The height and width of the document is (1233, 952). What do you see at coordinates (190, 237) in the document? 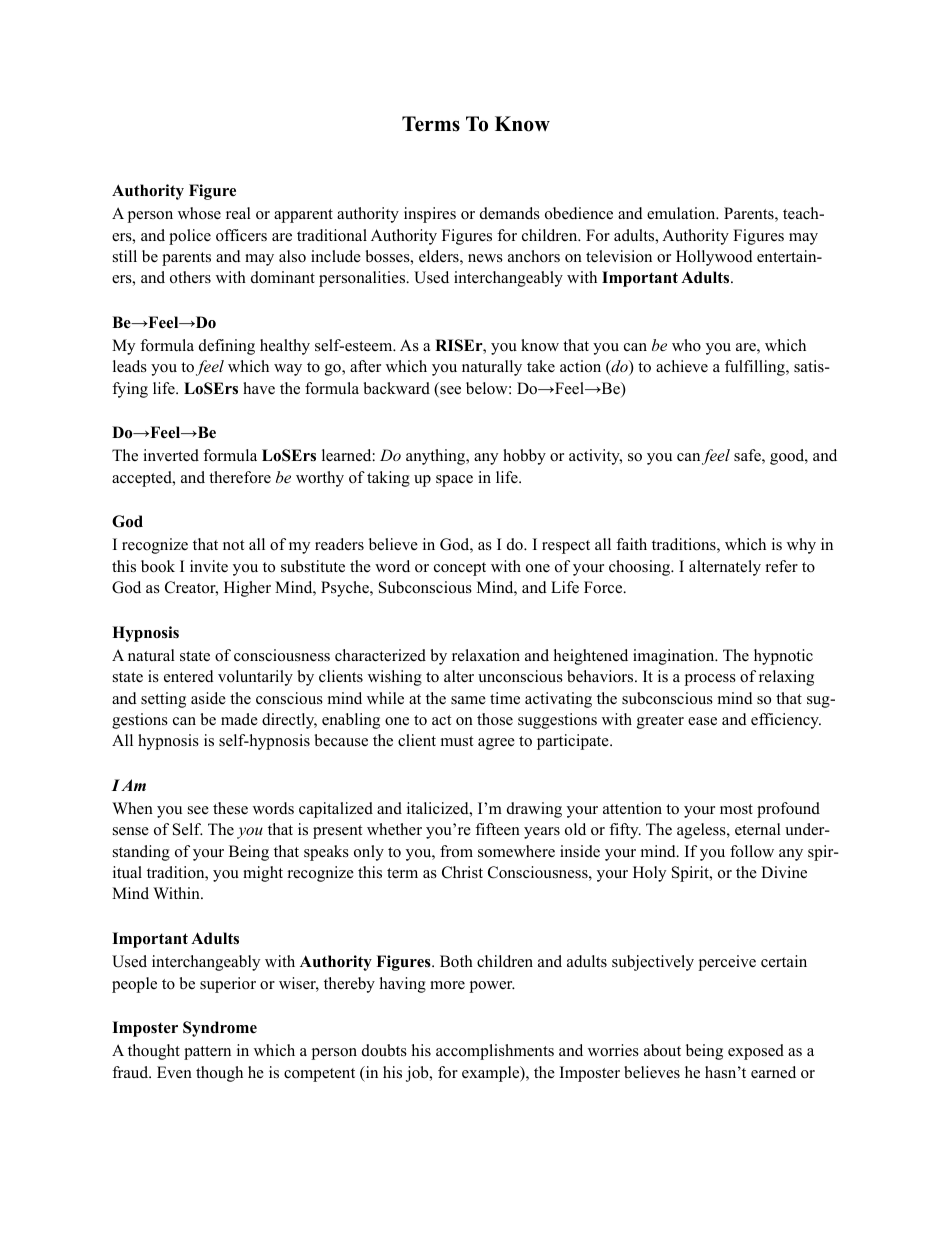
I see `police` at bounding box center [190, 237].
